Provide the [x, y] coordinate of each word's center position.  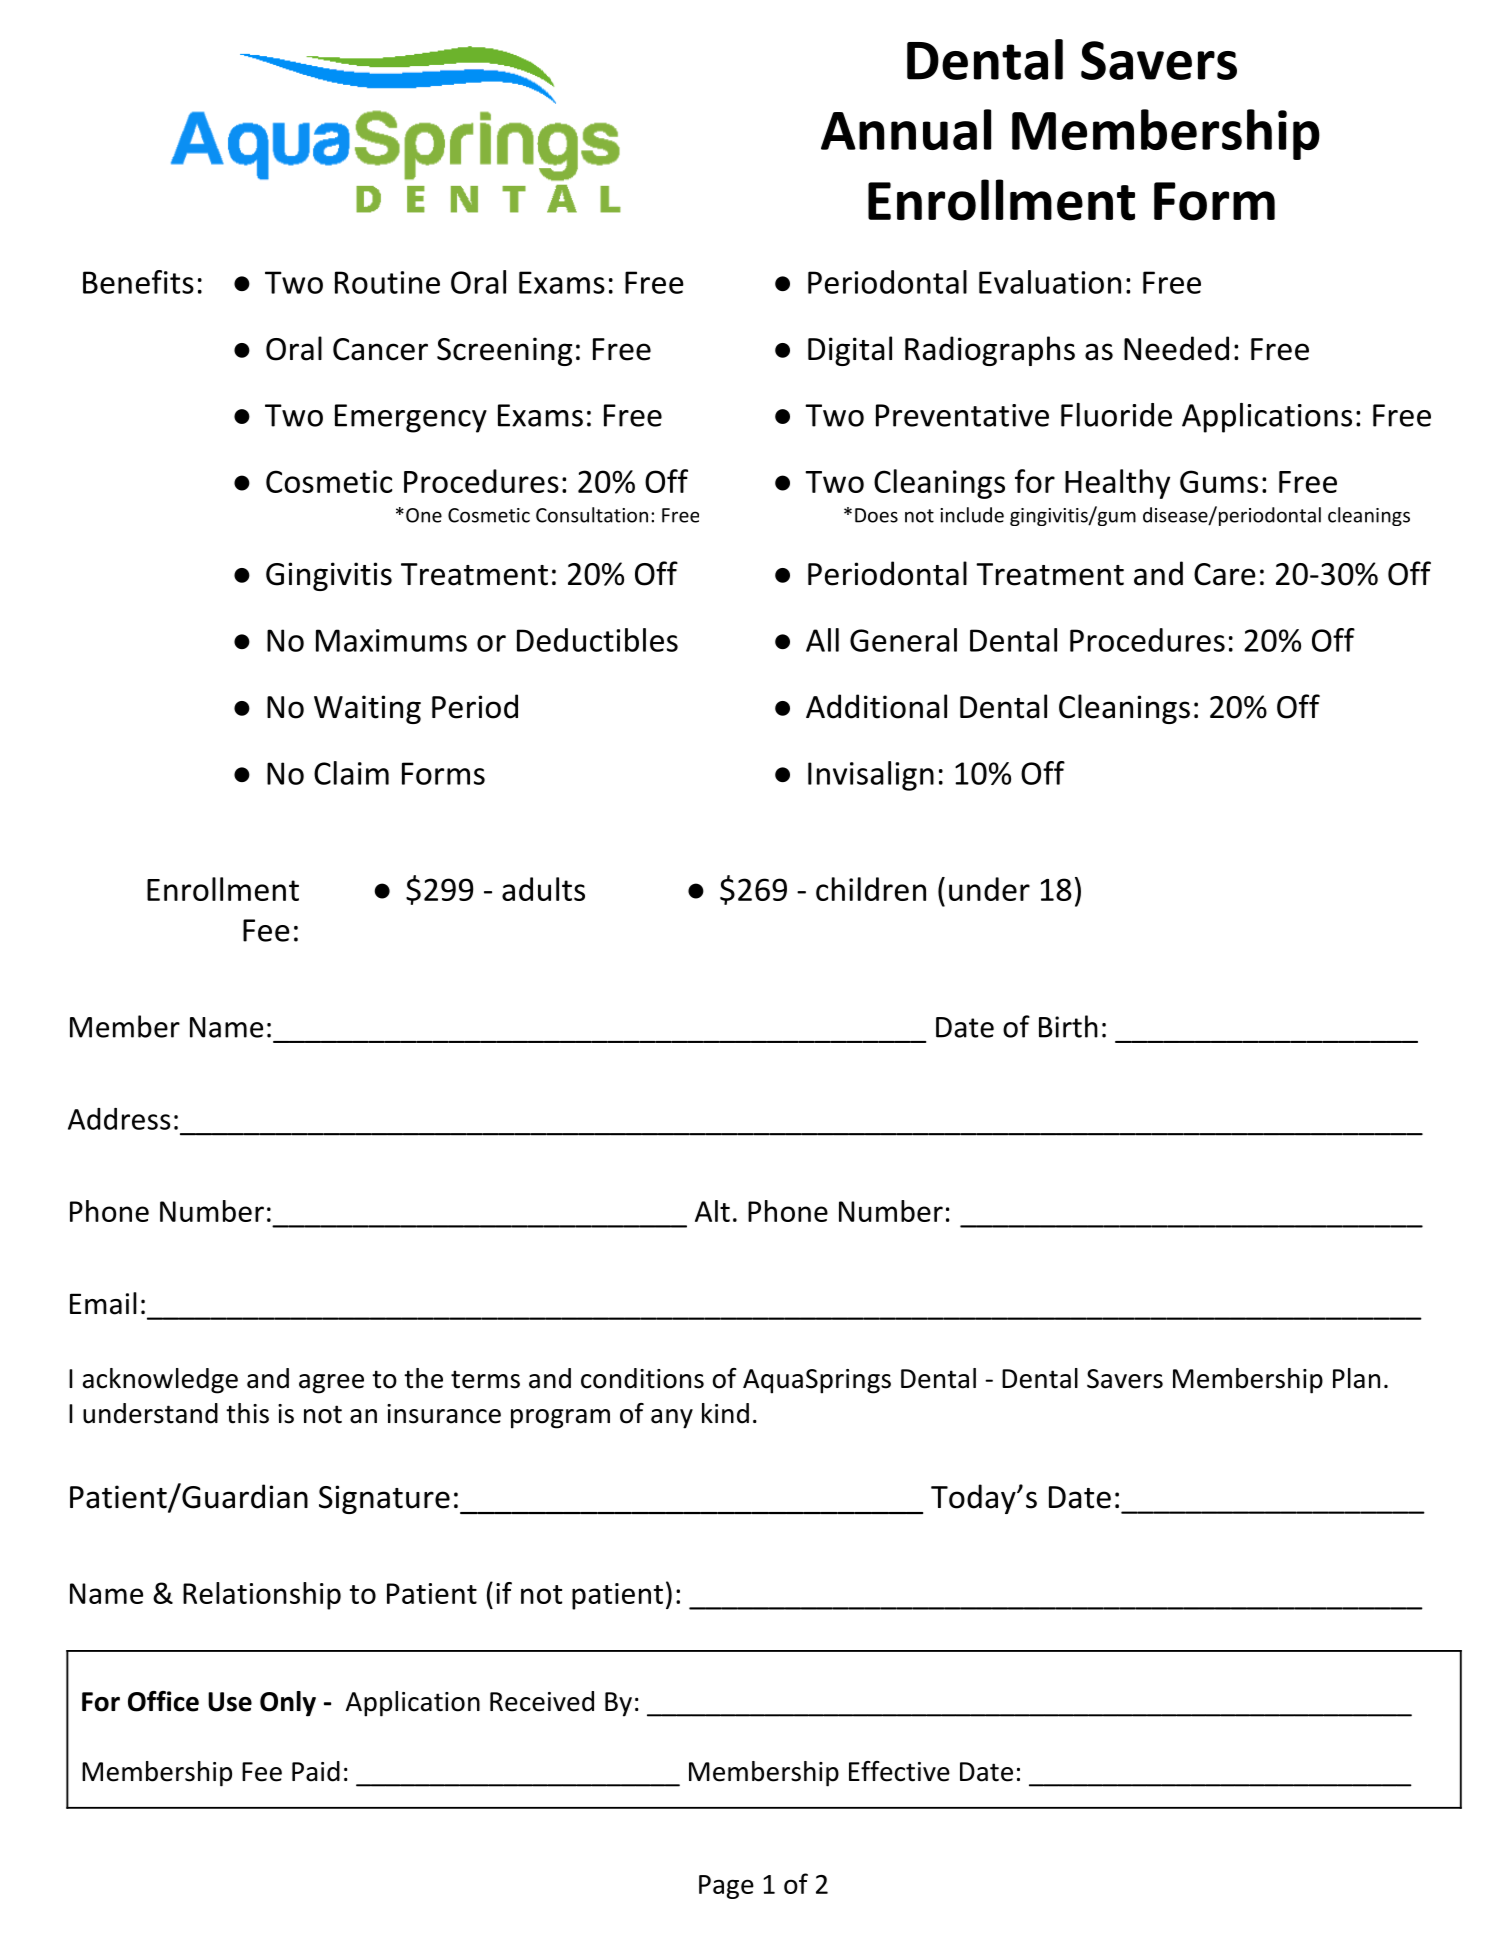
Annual [906, 129]
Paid [316, 1771]
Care [1225, 574]
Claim [351, 773]
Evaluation [1050, 282]
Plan [1356, 1378]
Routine [387, 282]
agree [331, 1384]
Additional [876, 706]
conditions [642, 1378]
